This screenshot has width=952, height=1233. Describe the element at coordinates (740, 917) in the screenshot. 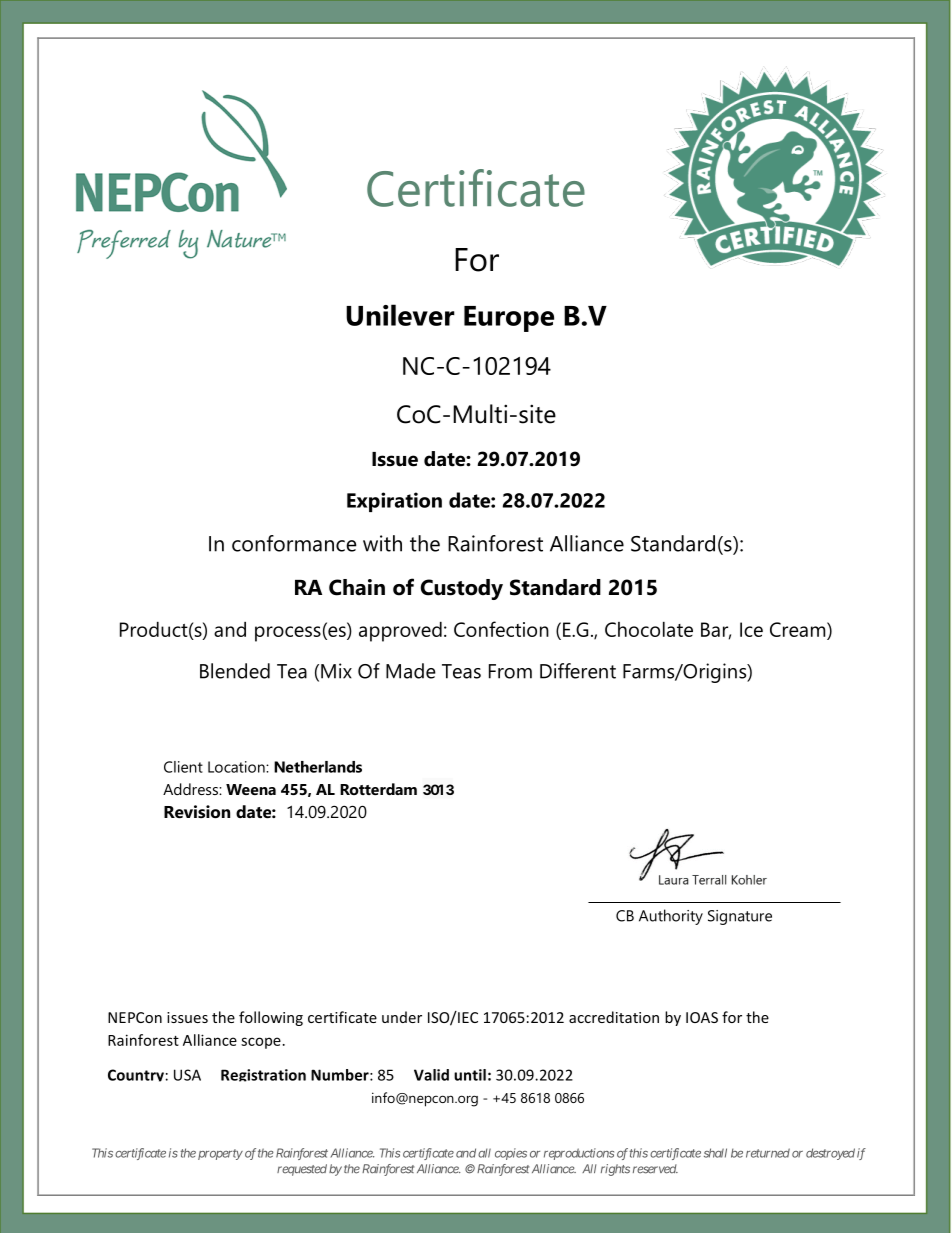

I see `Signature` at that location.
